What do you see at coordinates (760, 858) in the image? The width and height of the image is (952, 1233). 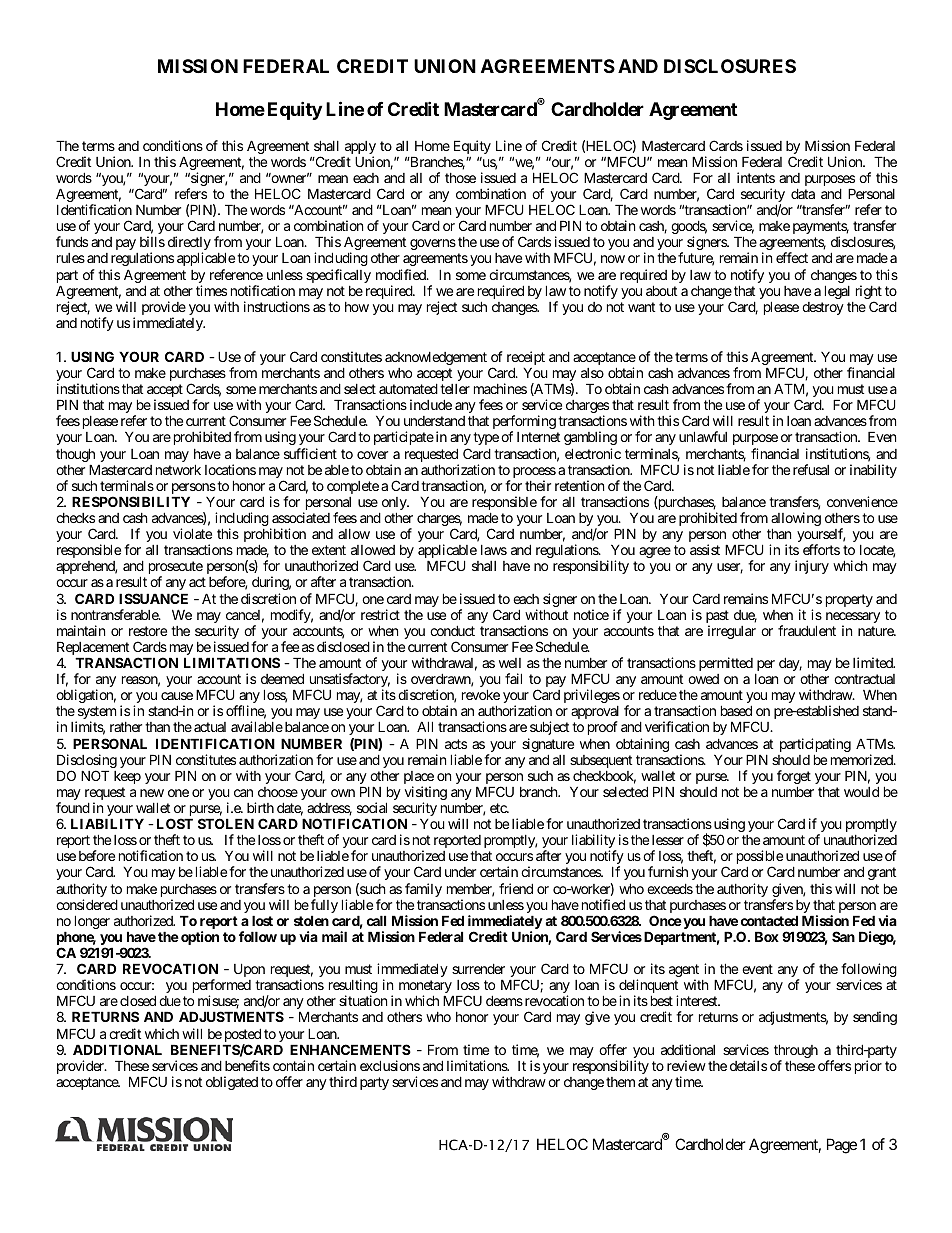 I see `possible` at bounding box center [760, 858].
